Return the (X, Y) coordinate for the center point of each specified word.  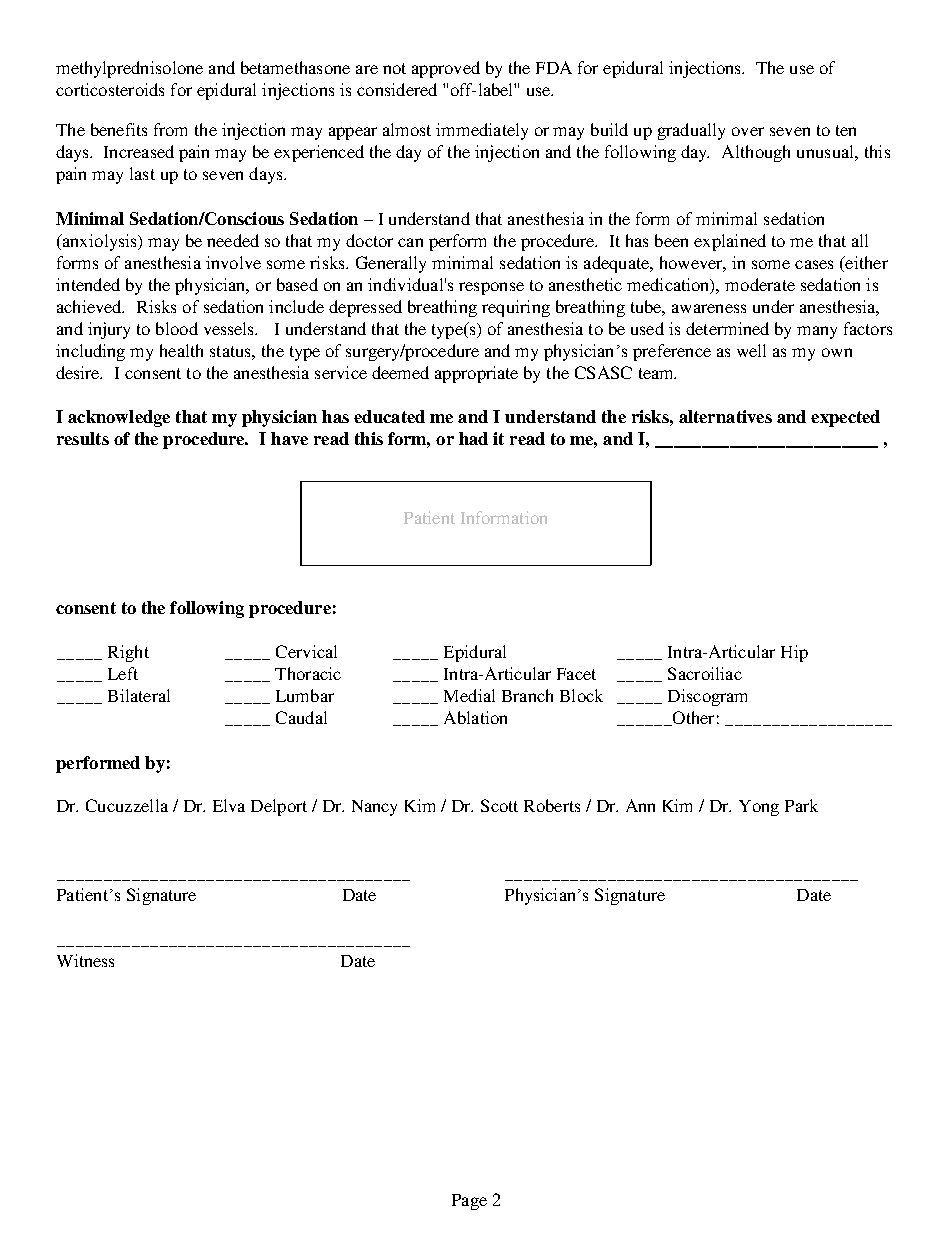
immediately (482, 131)
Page (469, 1202)
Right (128, 653)
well (751, 350)
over (748, 131)
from (170, 129)
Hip (794, 653)
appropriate (476, 374)
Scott (499, 805)
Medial (469, 695)
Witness (85, 960)
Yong (759, 808)
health (181, 350)
